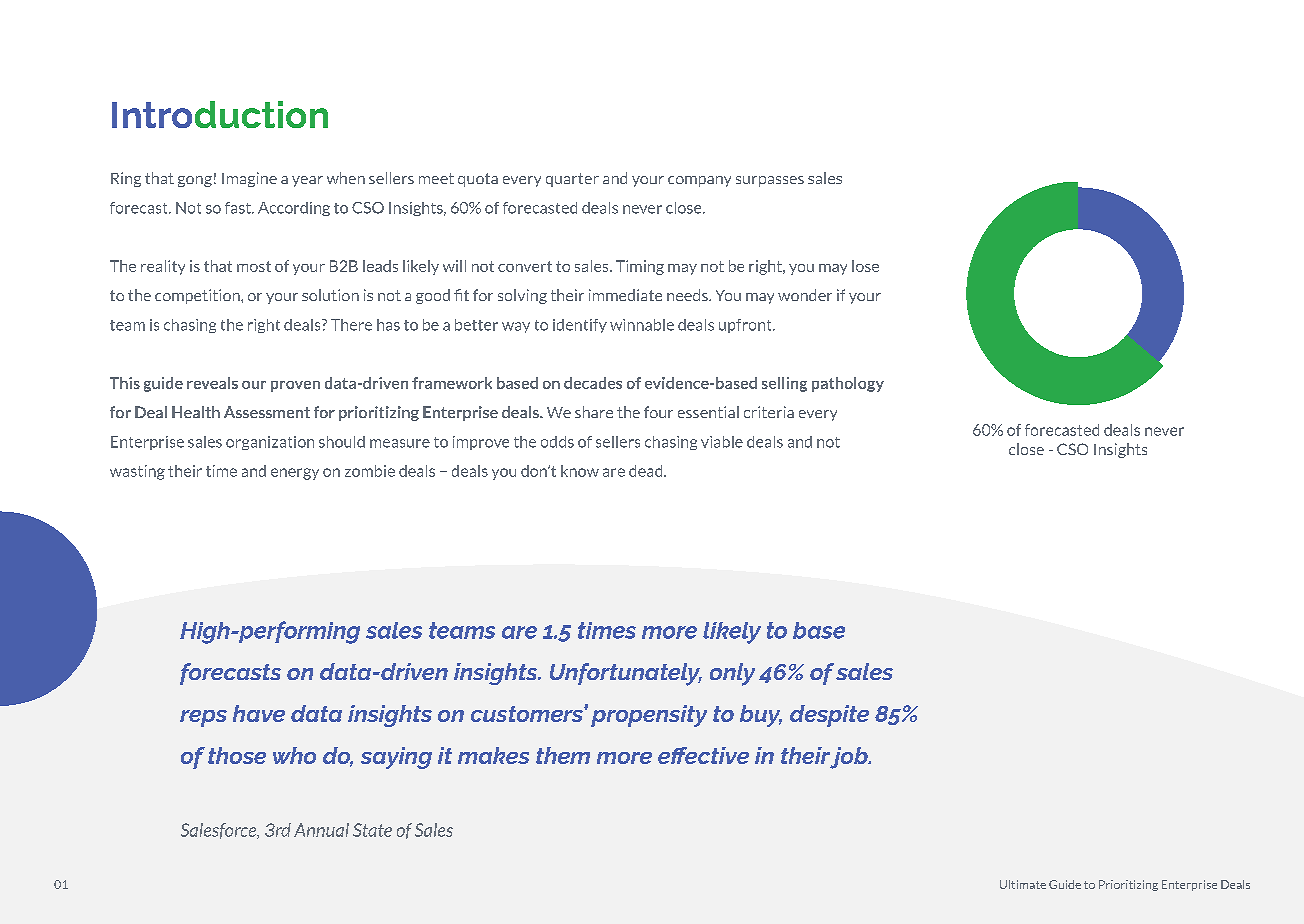 Image resolution: width=1304 pixels, height=924 pixels. Describe the element at coordinates (580, 326) in the screenshot. I see `identify` at that location.
